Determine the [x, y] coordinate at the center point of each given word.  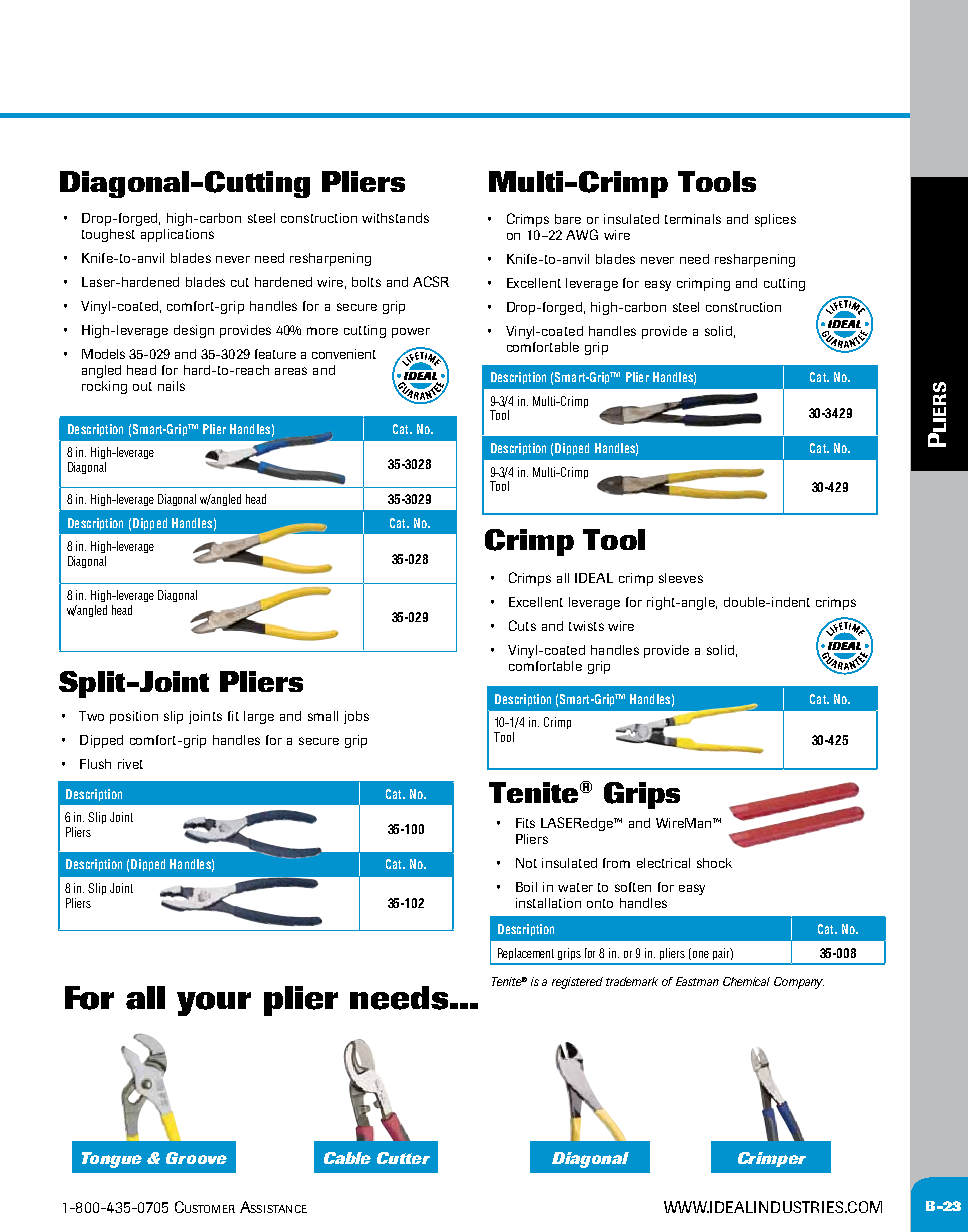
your [214, 1004]
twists [586, 626]
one [701, 954]
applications [177, 235]
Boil [526, 887]
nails [171, 386]
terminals [693, 219]
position [134, 717]
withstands [395, 218]
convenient [344, 354]
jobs [356, 717]
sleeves [681, 578]
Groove [196, 1158]
